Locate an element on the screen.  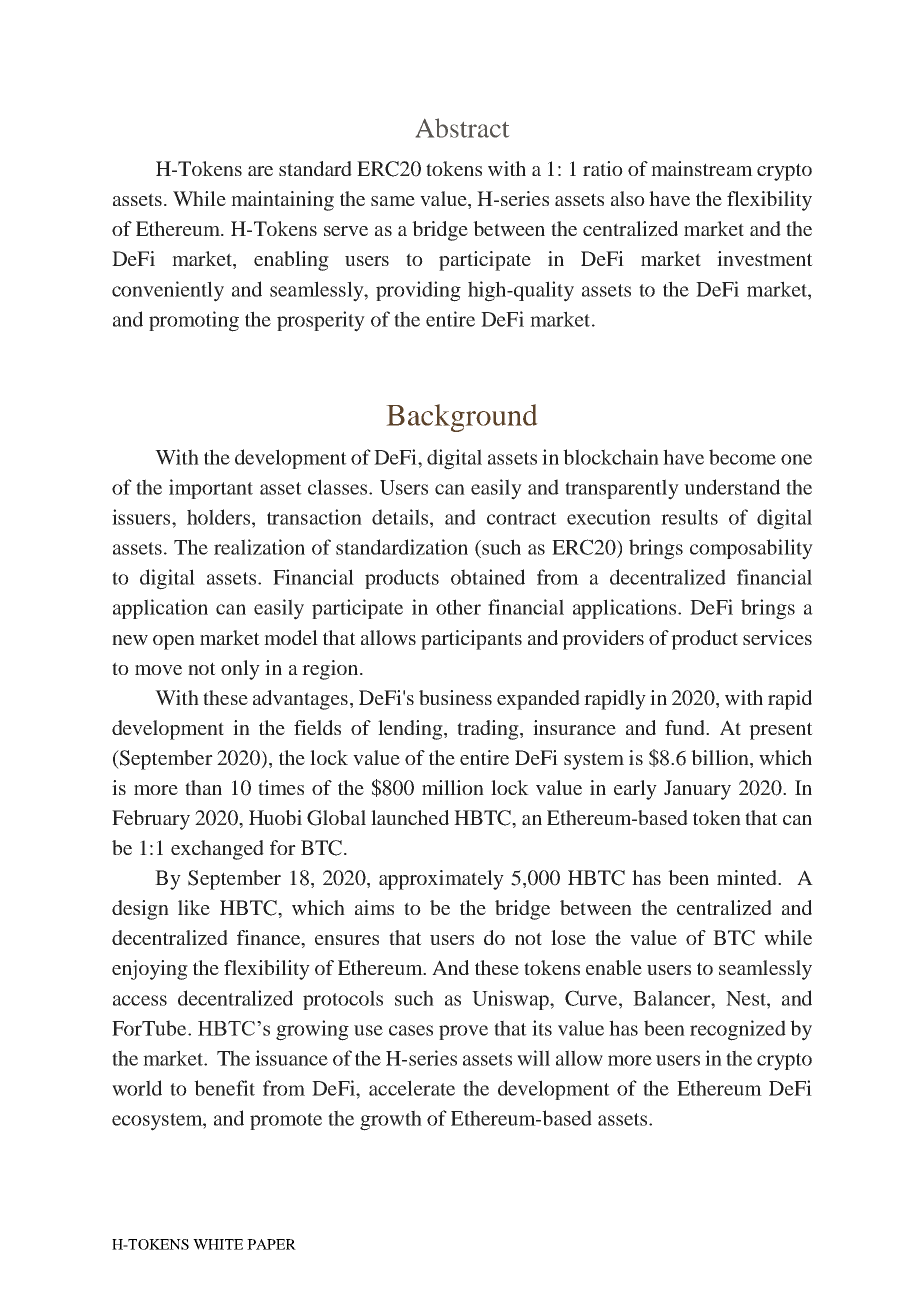
million is located at coordinates (453, 787).
